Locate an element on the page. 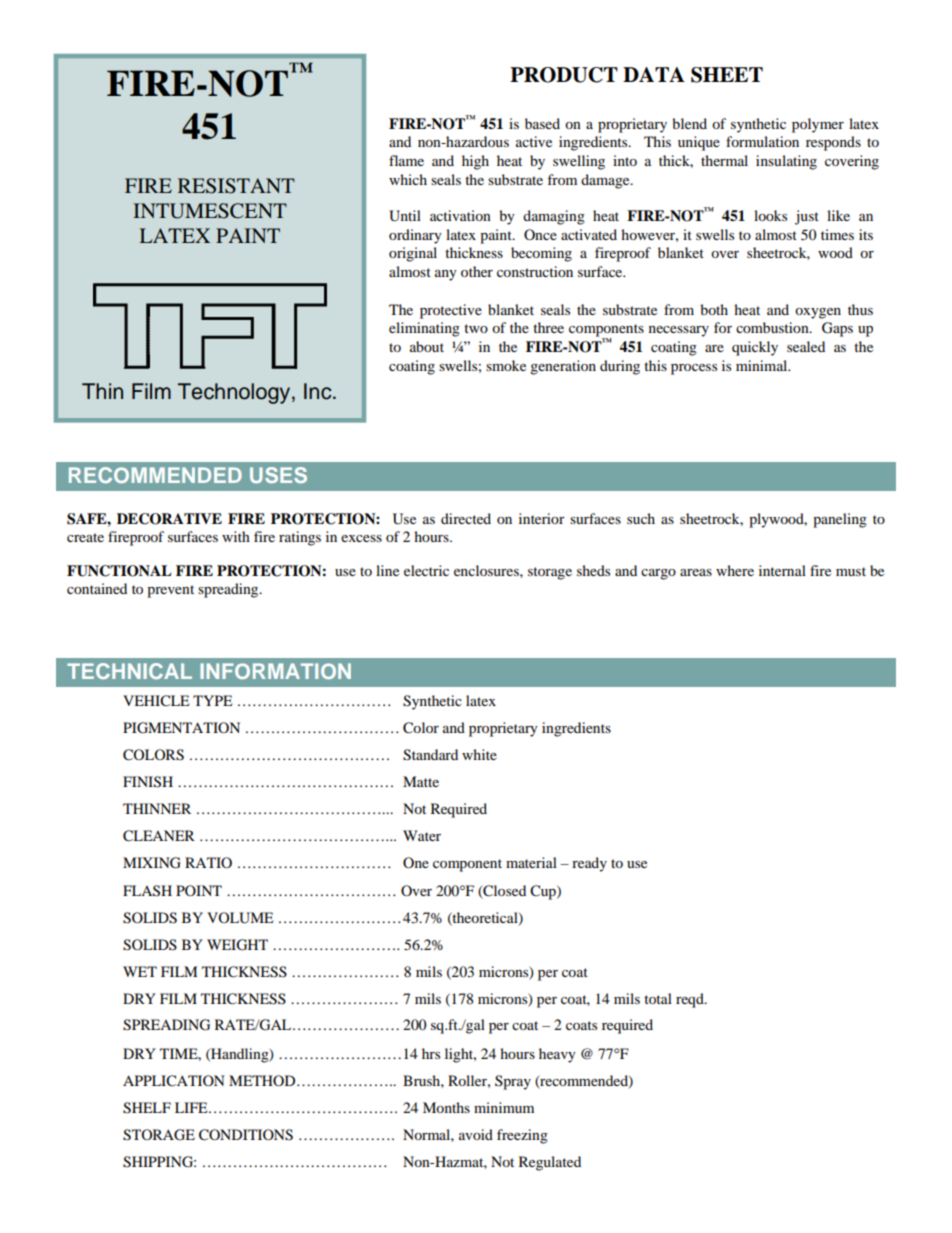 The height and width of the page is (1233, 952). reqd is located at coordinates (691, 1000).
